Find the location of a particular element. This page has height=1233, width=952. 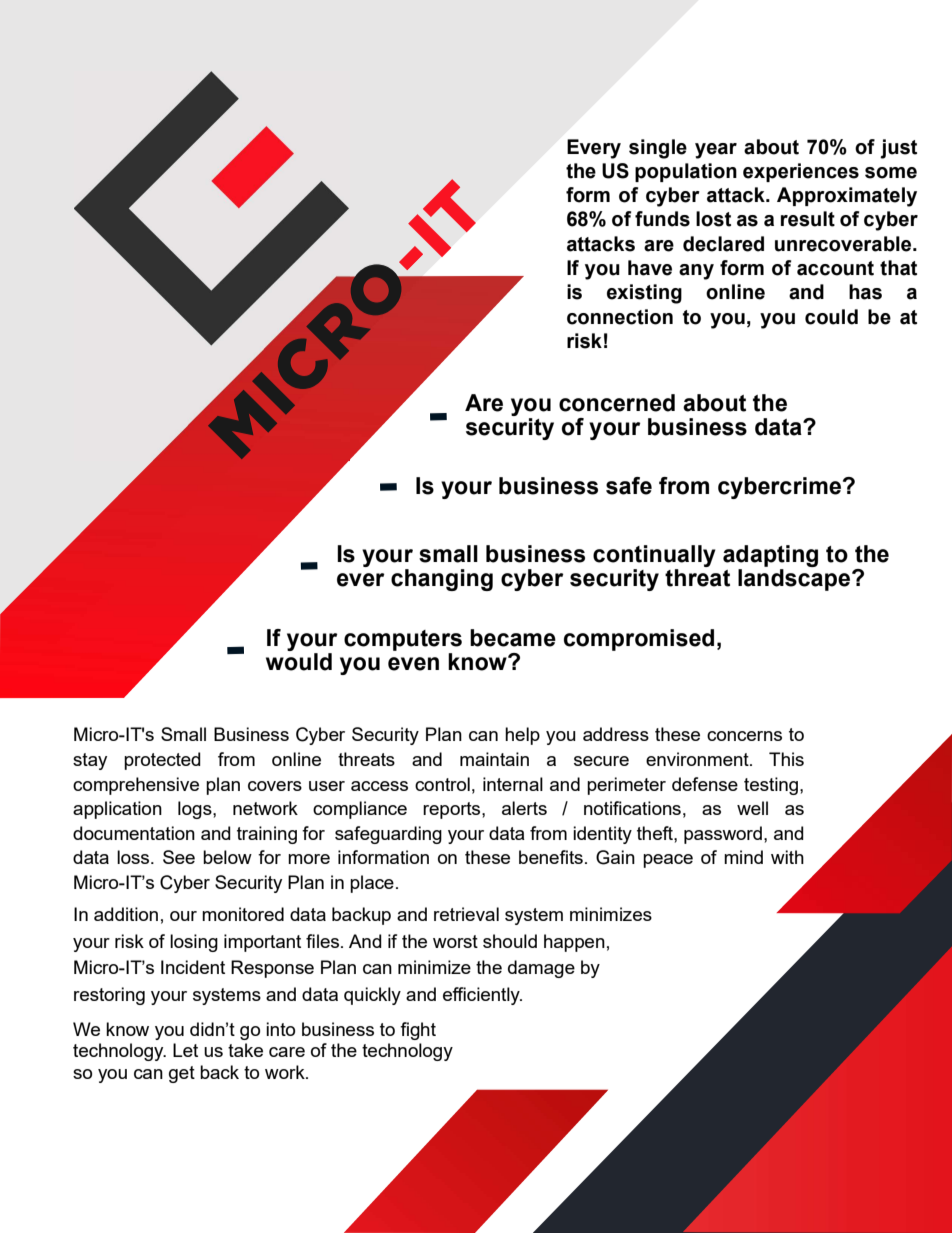

single is located at coordinates (658, 149).
